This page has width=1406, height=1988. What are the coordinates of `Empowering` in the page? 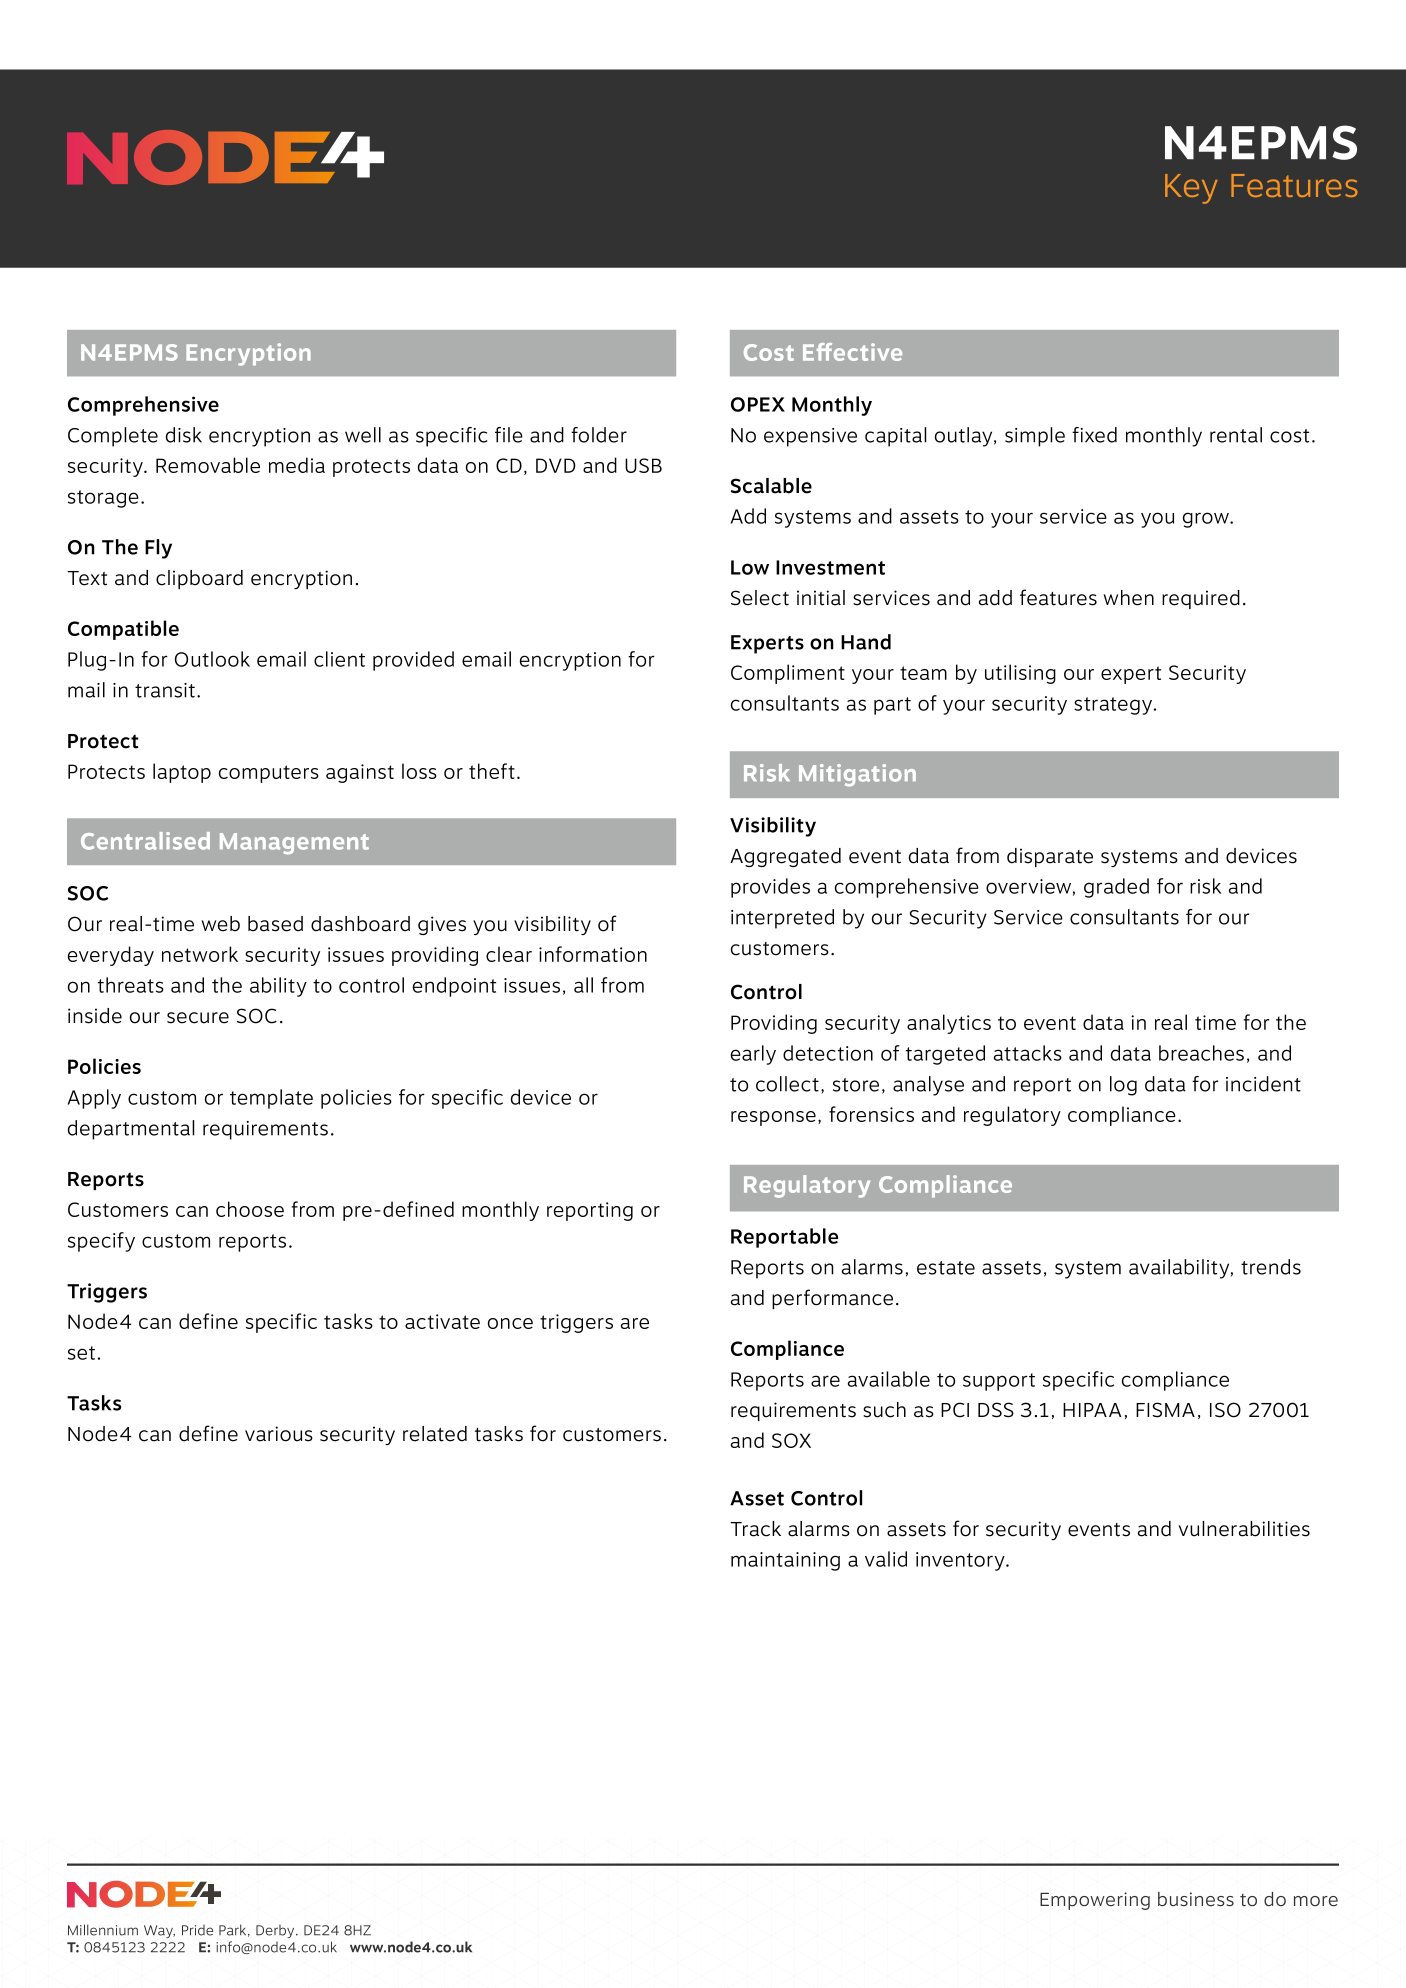 It's located at (1095, 1901).
